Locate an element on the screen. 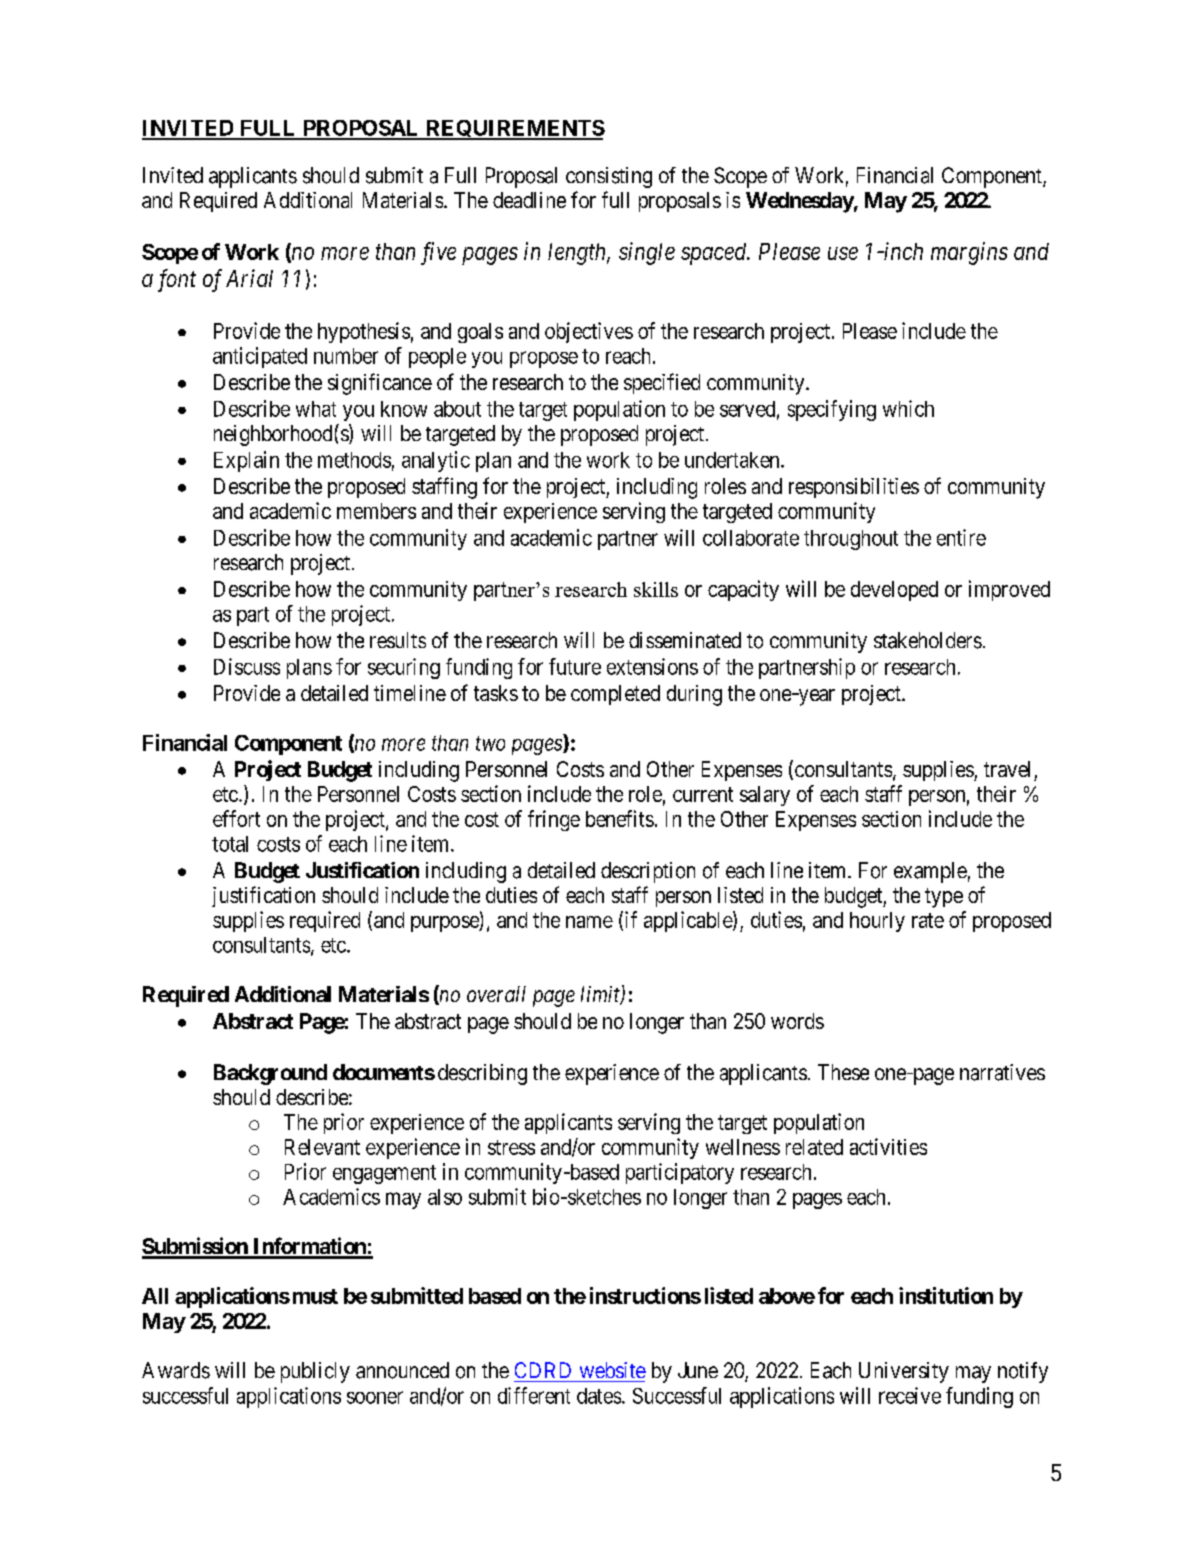  Arial is located at coordinates (249, 278).
